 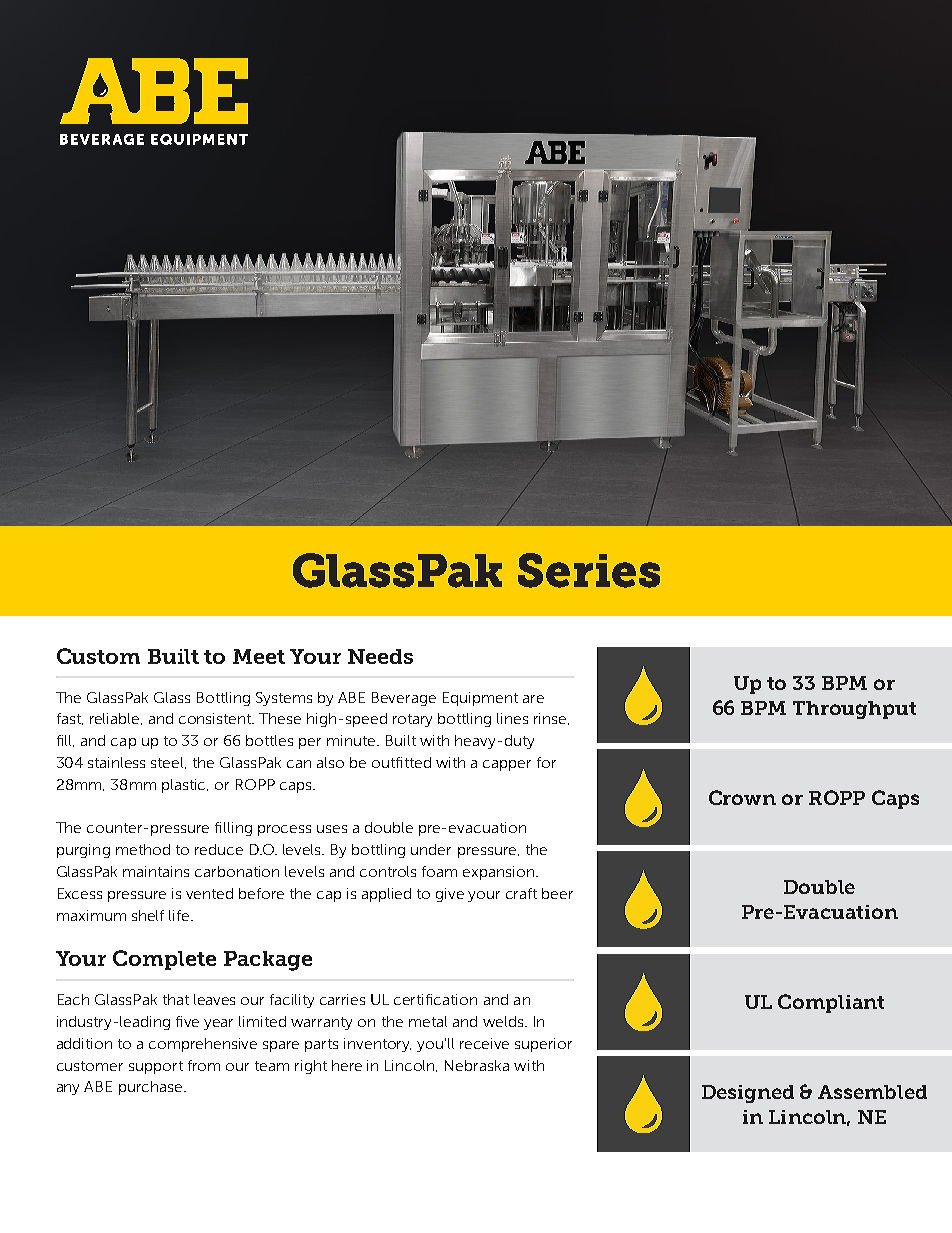 What do you see at coordinates (854, 710) in the image?
I see `Throughput` at bounding box center [854, 710].
